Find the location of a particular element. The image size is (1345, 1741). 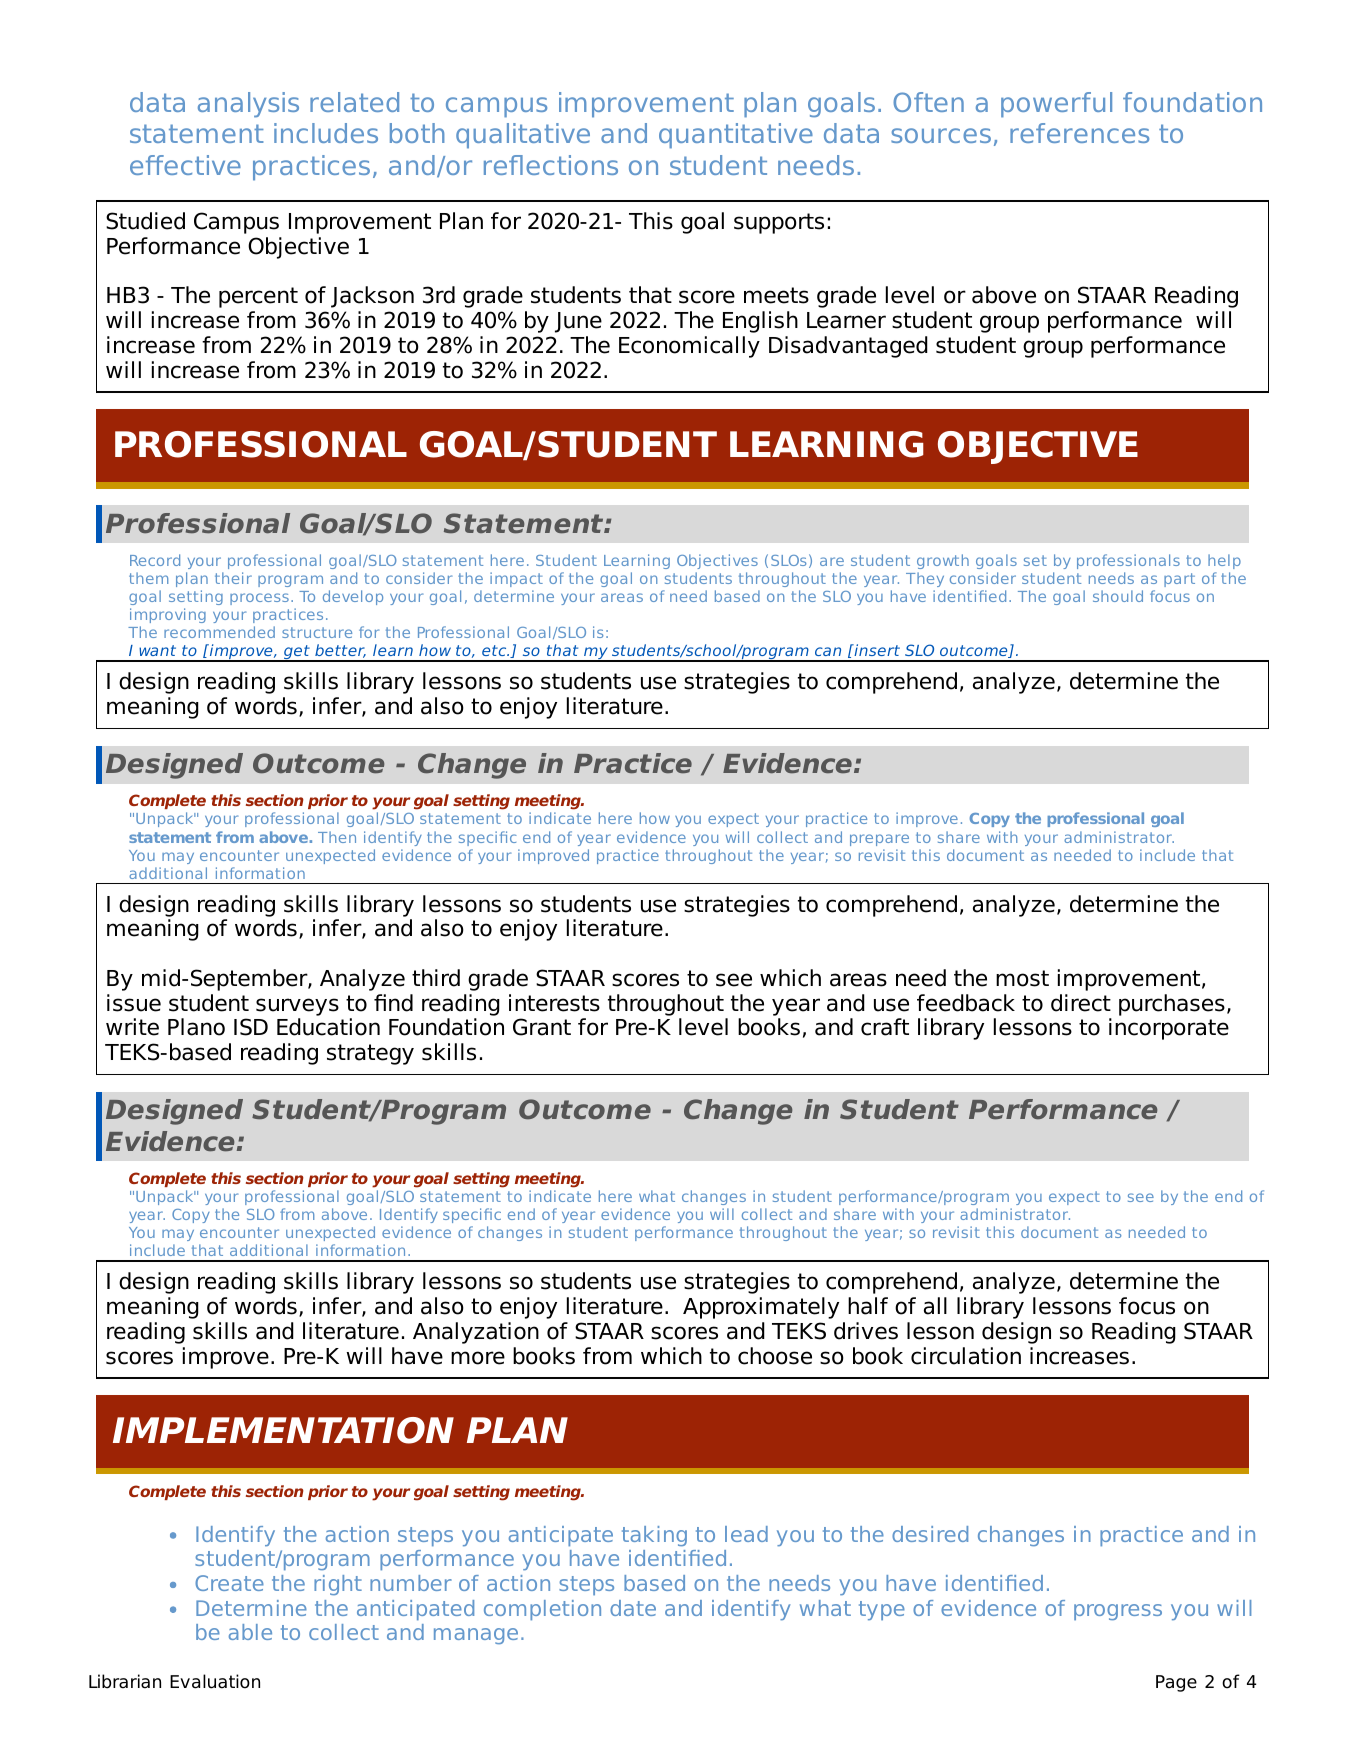

quantitative is located at coordinates (736, 136).
